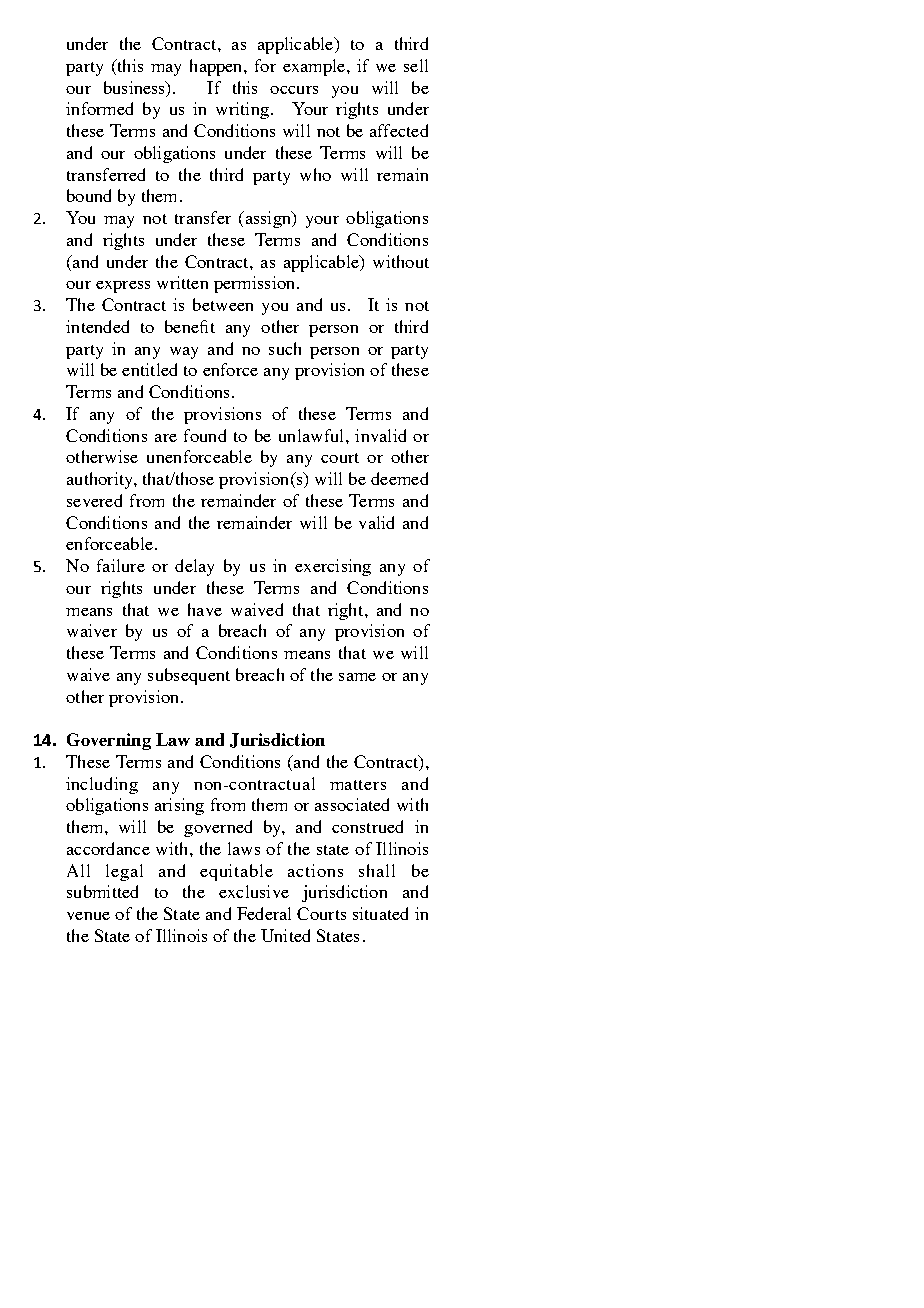 The image size is (924, 1308). What do you see at coordinates (99, 108) in the document?
I see `informed` at bounding box center [99, 108].
